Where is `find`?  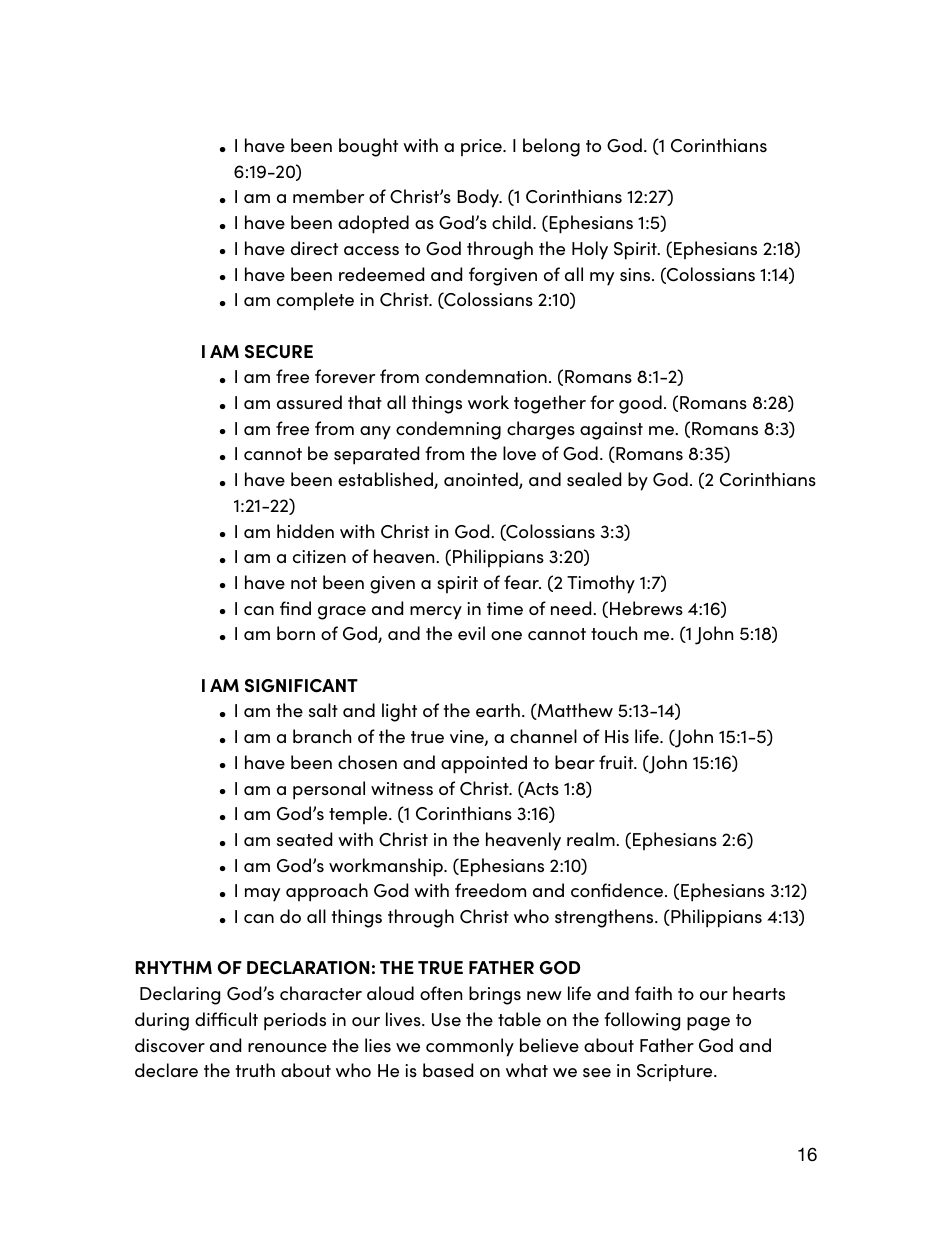 find is located at coordinates (295, 608).
